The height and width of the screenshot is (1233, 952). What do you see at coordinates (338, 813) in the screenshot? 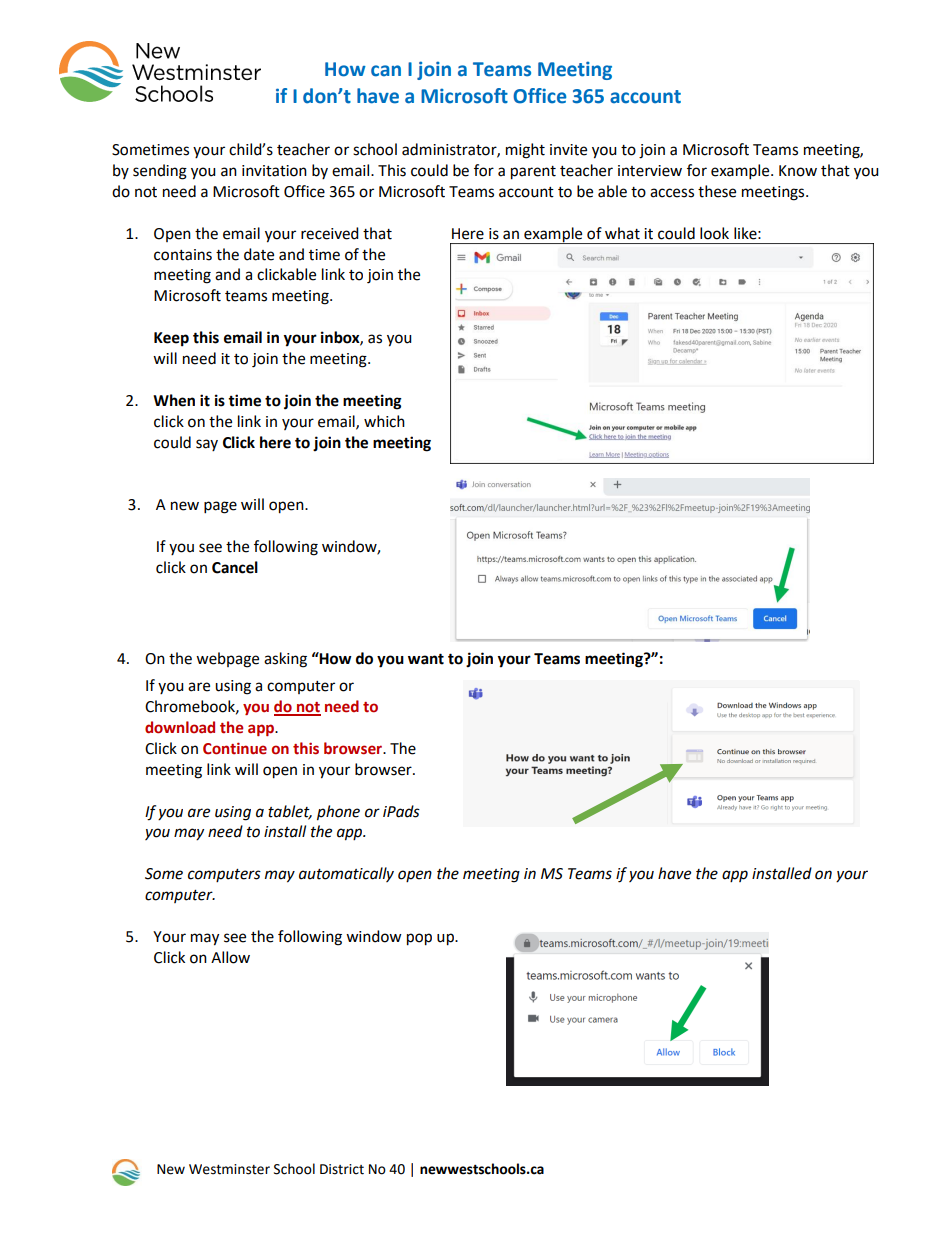
I see `phone` at bounding box center [338, 813].
